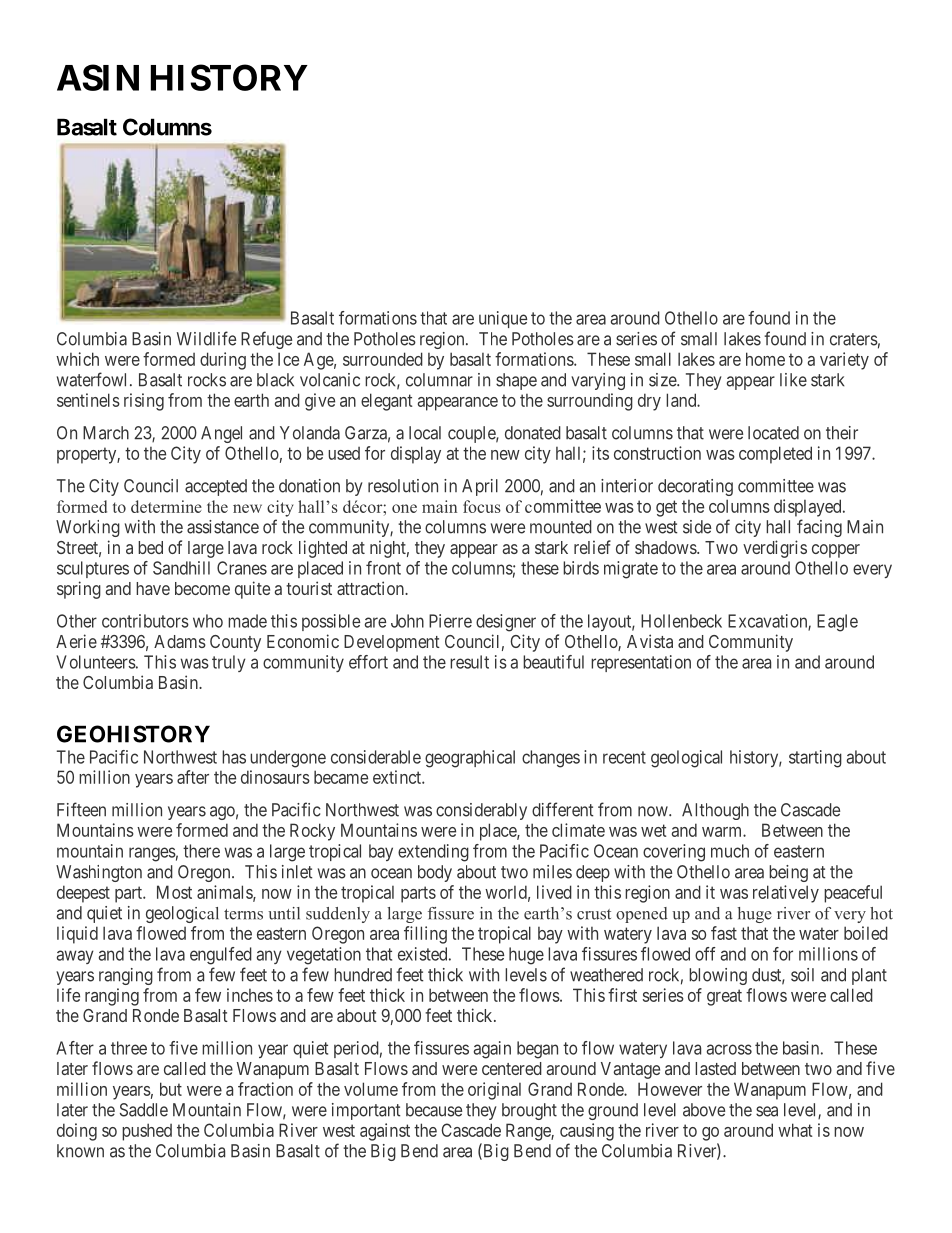  Describe the element at coordinates (765, 359) in the document. I see `home` at that location.
